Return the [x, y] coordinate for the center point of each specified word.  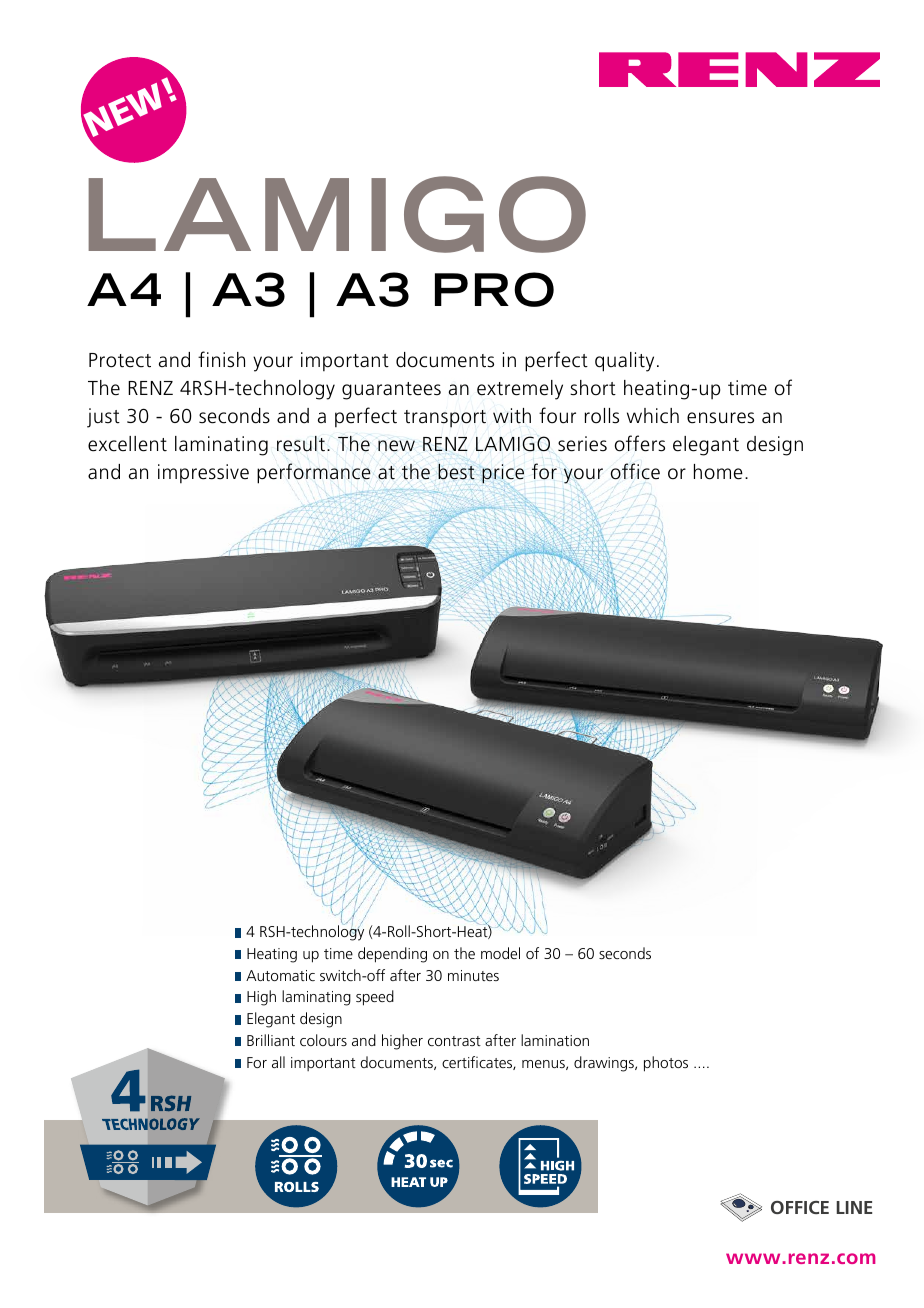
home [718, 472]
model [500, 953]
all [278, 1062]
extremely [520, 390]
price [502, 474]
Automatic [280, 975]
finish [221, 359]
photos [666, 1064]
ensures [720, 418]
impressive [203, 474]
